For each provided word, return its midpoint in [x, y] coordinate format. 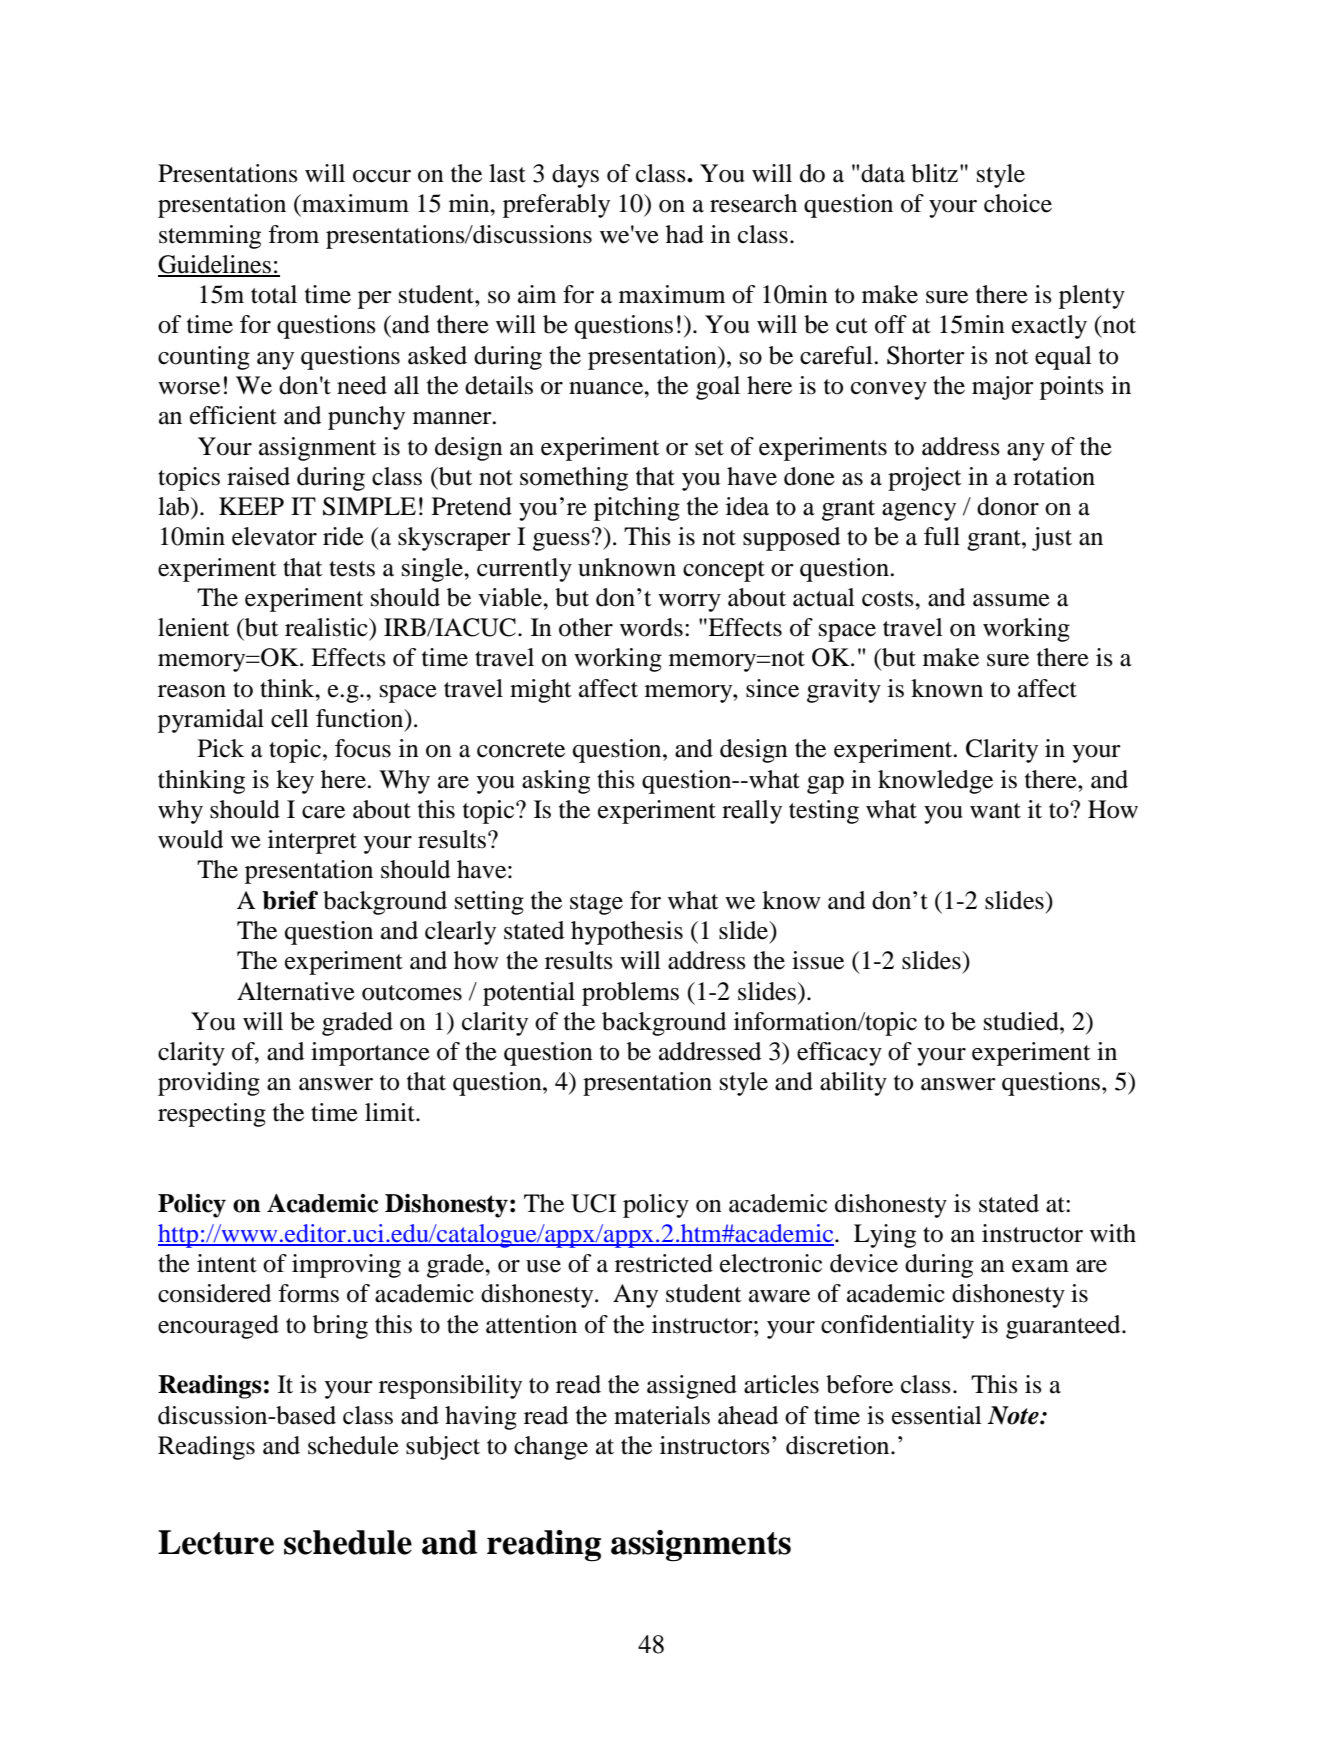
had [685, 234]
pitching [637, 509]
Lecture [216, 1542]
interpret [312, 842]
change [551, 1448]
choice [1018, 203]
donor [1008, 506]
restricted [664, 1263]
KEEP [251, 506]
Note [1014, 1415]
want [995, 811]
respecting [212, 1115]
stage [596, 904]
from [293, 234]
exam [1040, 1266]
